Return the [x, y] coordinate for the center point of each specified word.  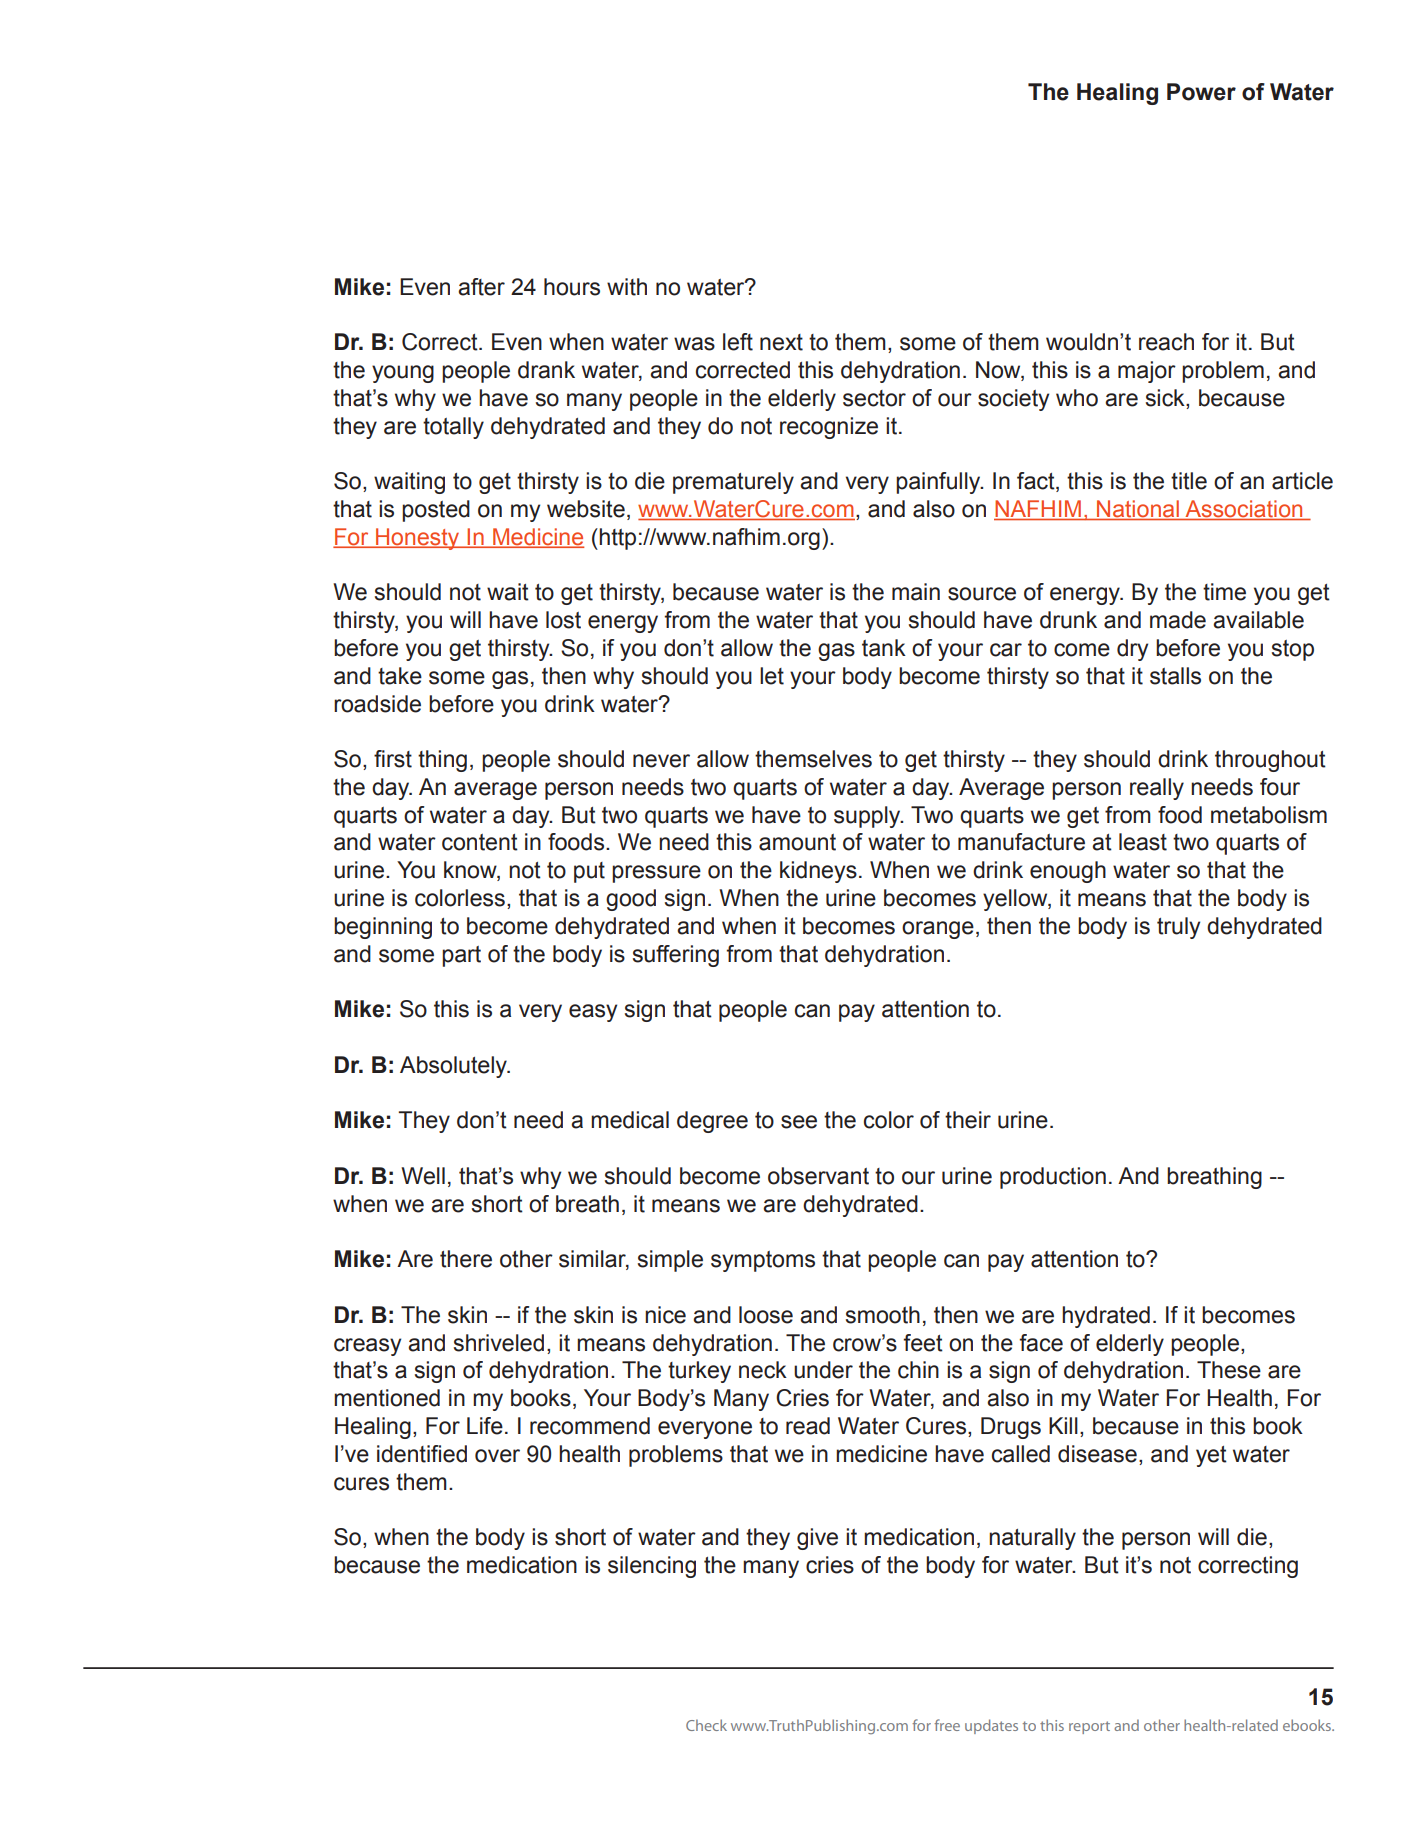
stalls [1175, 676]
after [481, 287]
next [781, 342]
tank [884, 648]
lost [563, 620]
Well [423, 1176]
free [947, 1725]
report [1089, 1727]
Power [1201, 92]
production [1053, 1178]
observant [818, 1176]
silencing [652, 1567]
